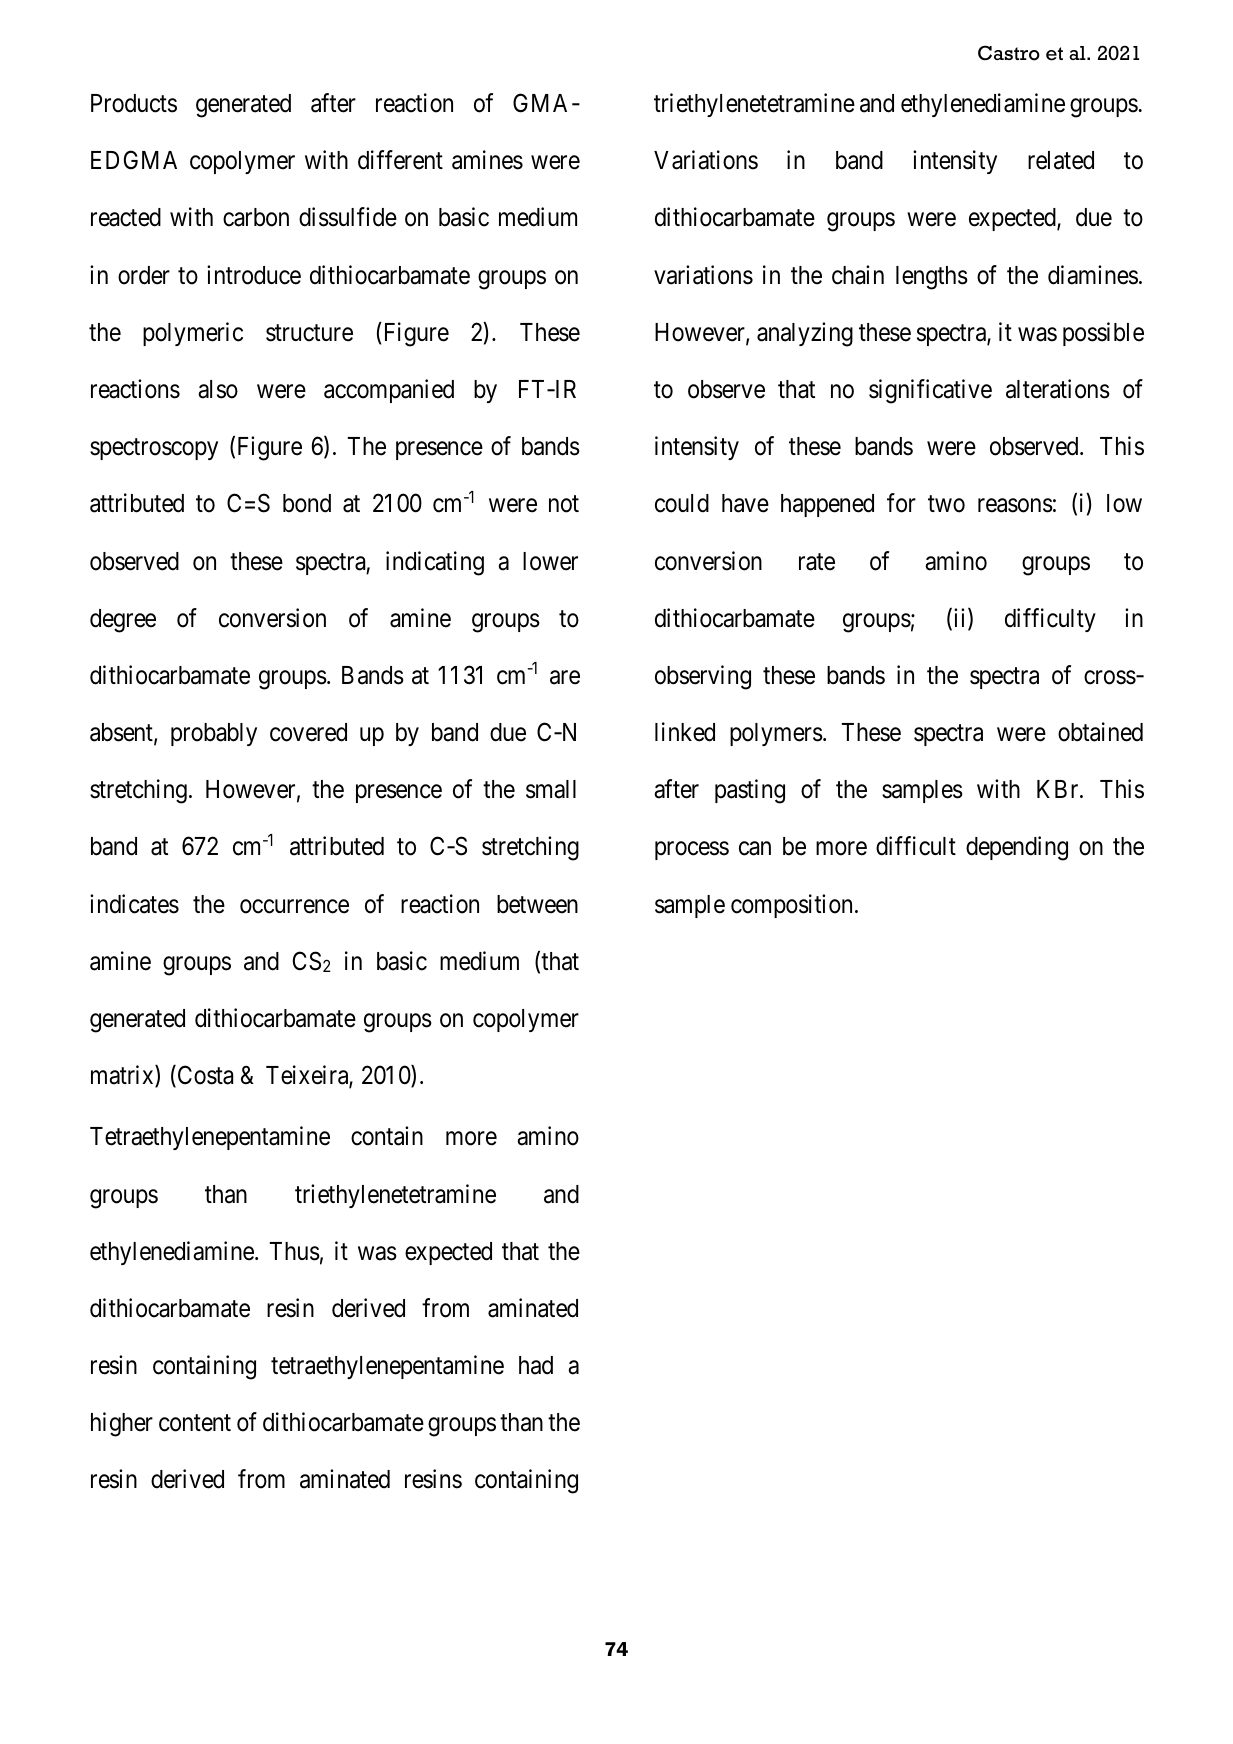 Image resolution: width=1233 pixels, height=1744 pixels. Describe the element at coordinates (307, 503) in the screenshot. I see `bond` at that location.
